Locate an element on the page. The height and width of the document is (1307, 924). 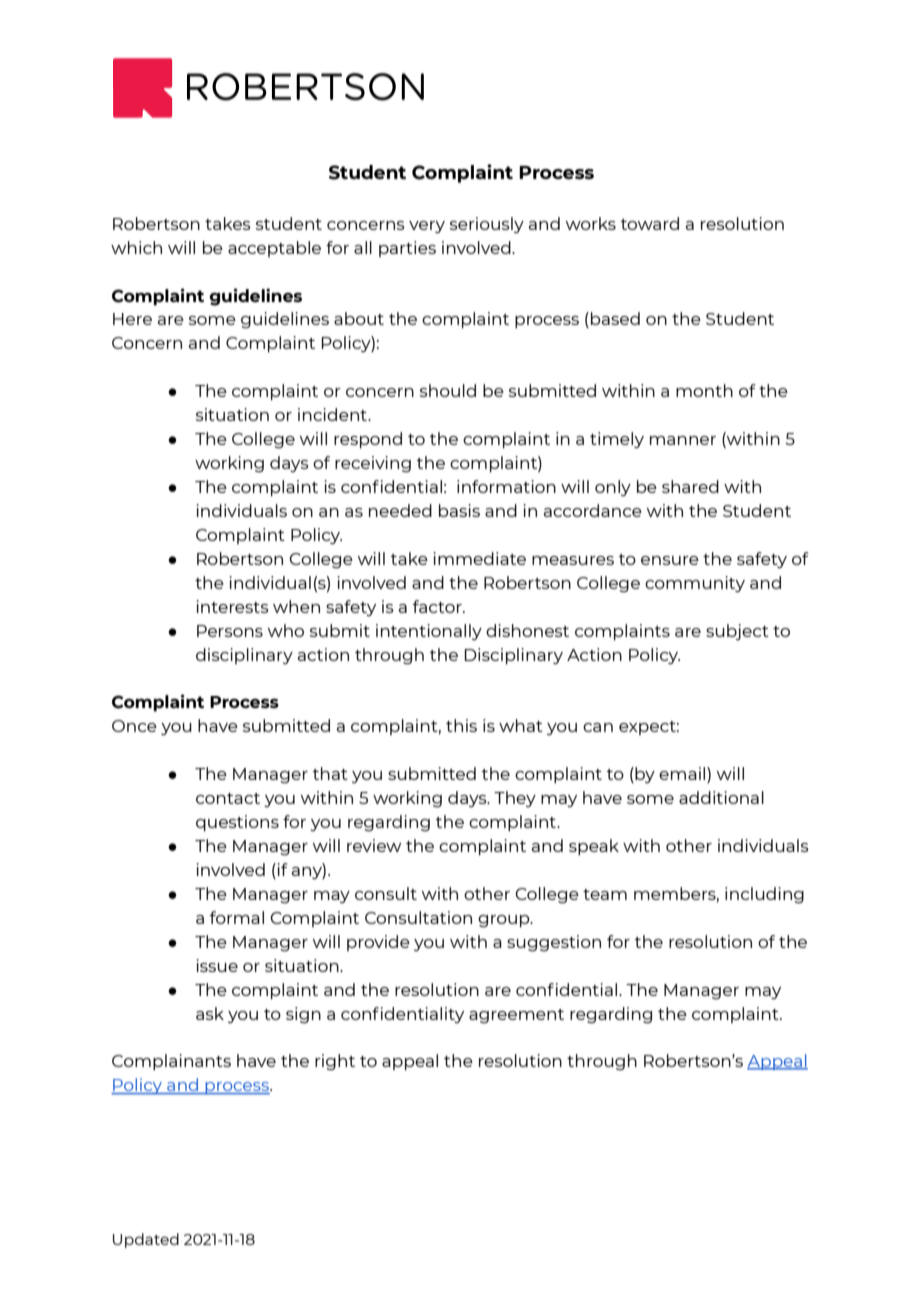
acceptable is located at coordinates (274, 249).
